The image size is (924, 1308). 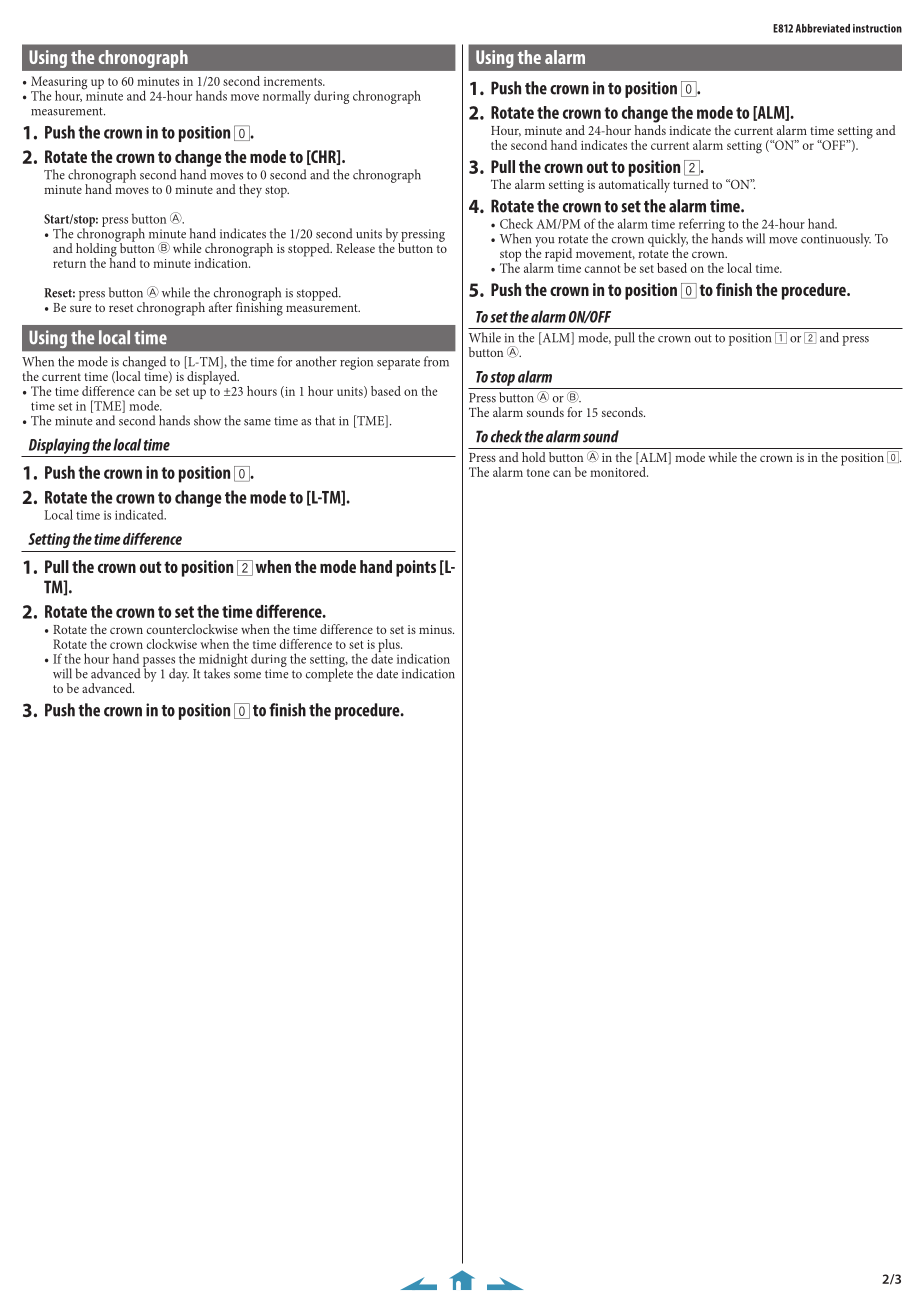 I want to click on Abbreviated, so click(x=823, y=28).
